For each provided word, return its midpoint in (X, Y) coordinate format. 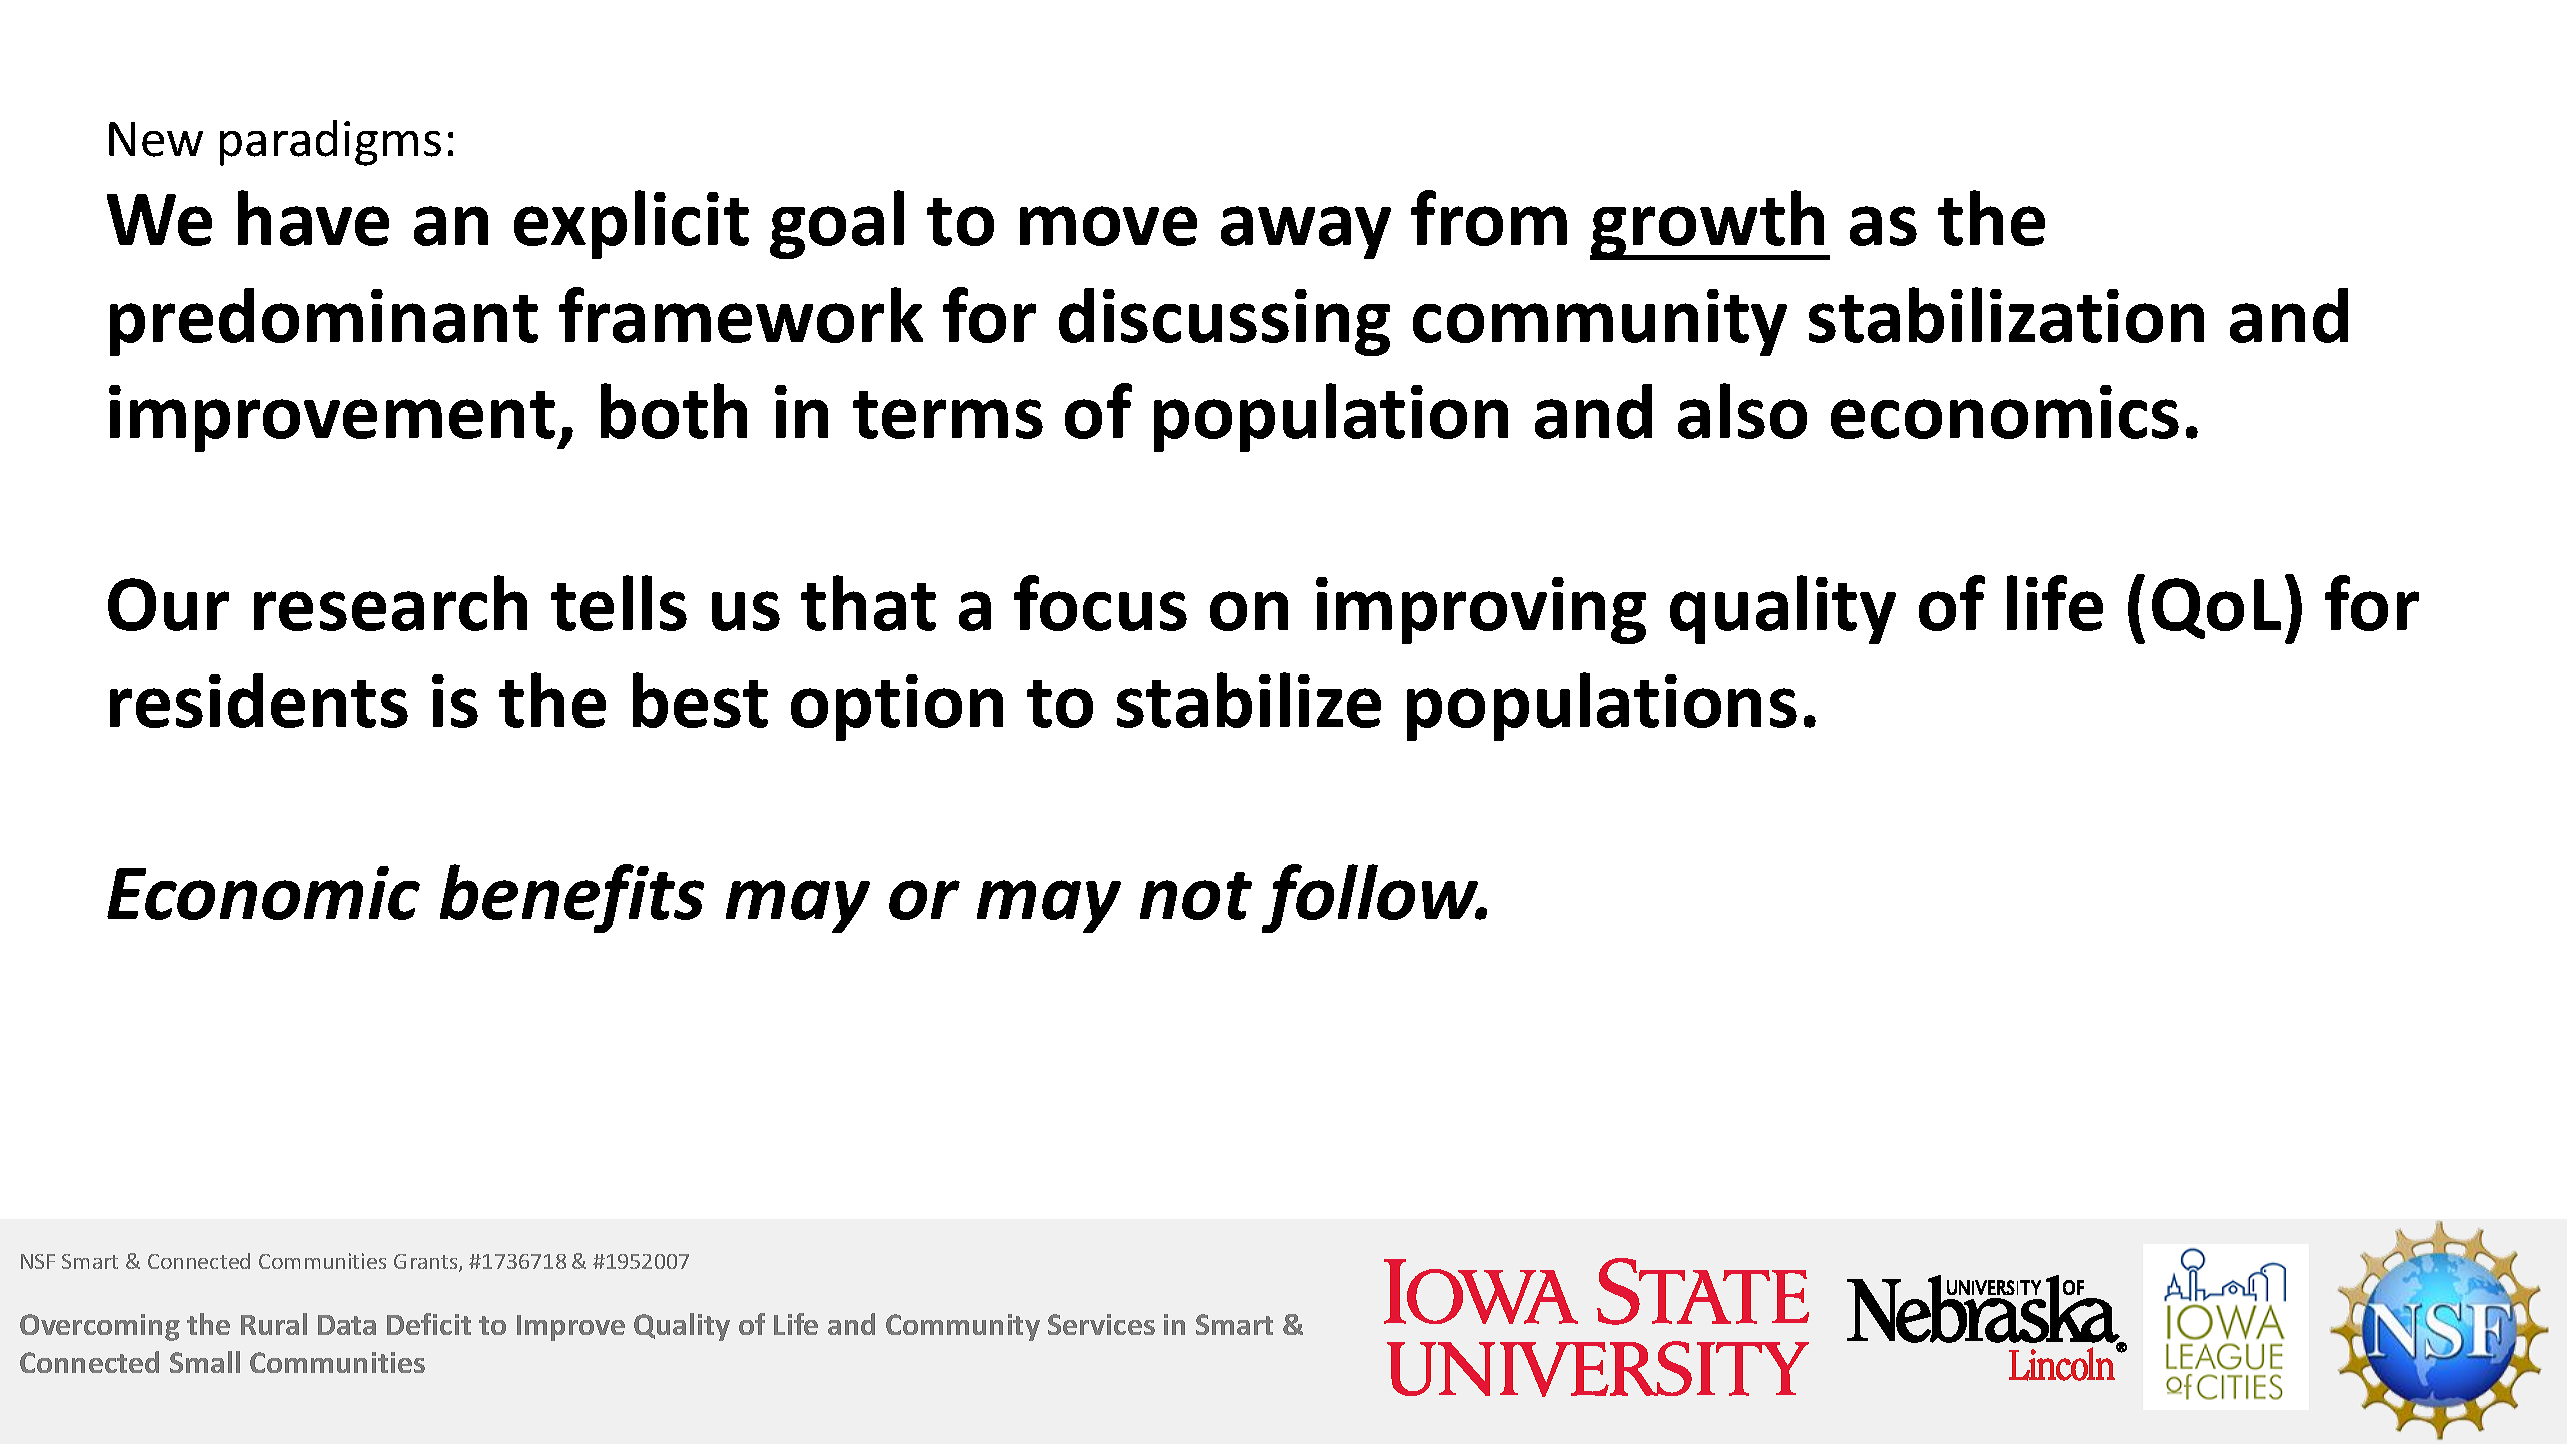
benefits (572, 898)
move (1108, 226)
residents (259, 700)
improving (1481, 610)
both (674, 411)
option (897, 707)
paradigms (330, 143)
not (1196, 896)
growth (1709, 225)
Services (1101, 1324)
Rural (274, 1324)
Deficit (429, 1324)
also (1742, 411)
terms (948, 415)
